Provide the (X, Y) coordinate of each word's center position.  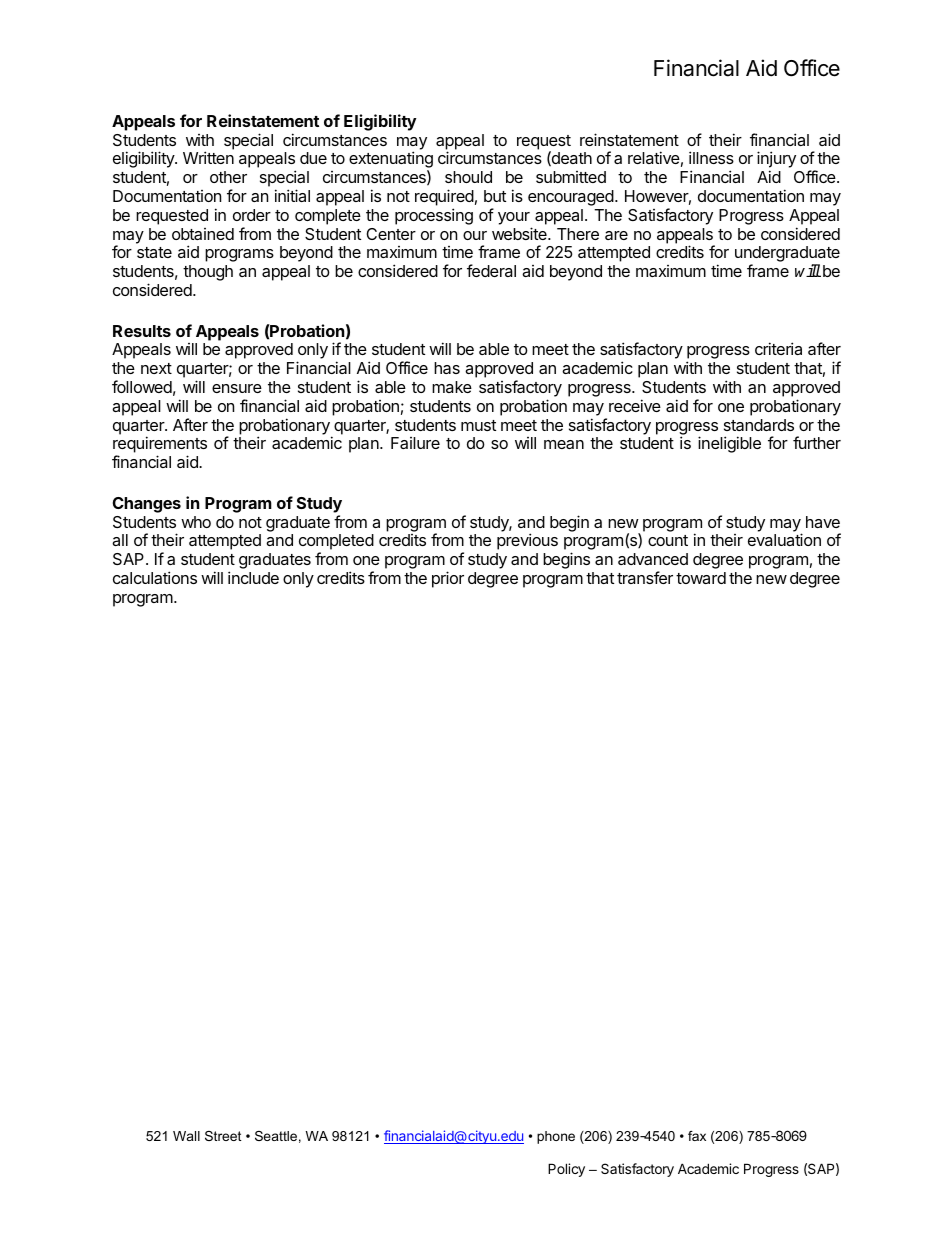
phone (556, 1137)
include (253, 577)
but (495, 196)
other (228, 177)
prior (448, 579)
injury (776, 161)
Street (223, 1136)
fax (697, 1136)
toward (701, 578)
